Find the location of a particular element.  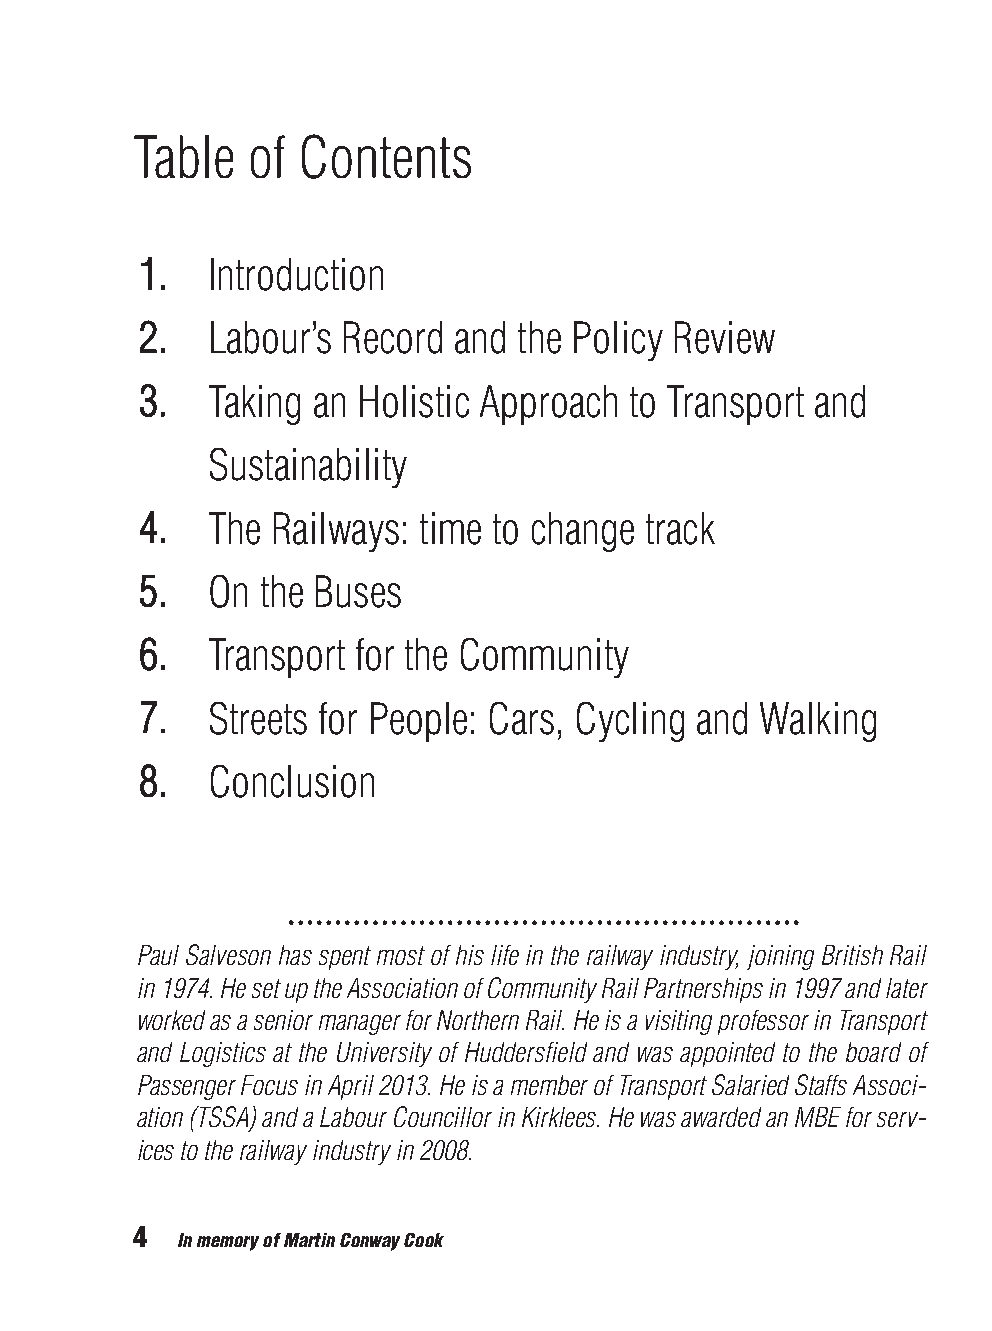

Review is located at coordinates (725, 337).
